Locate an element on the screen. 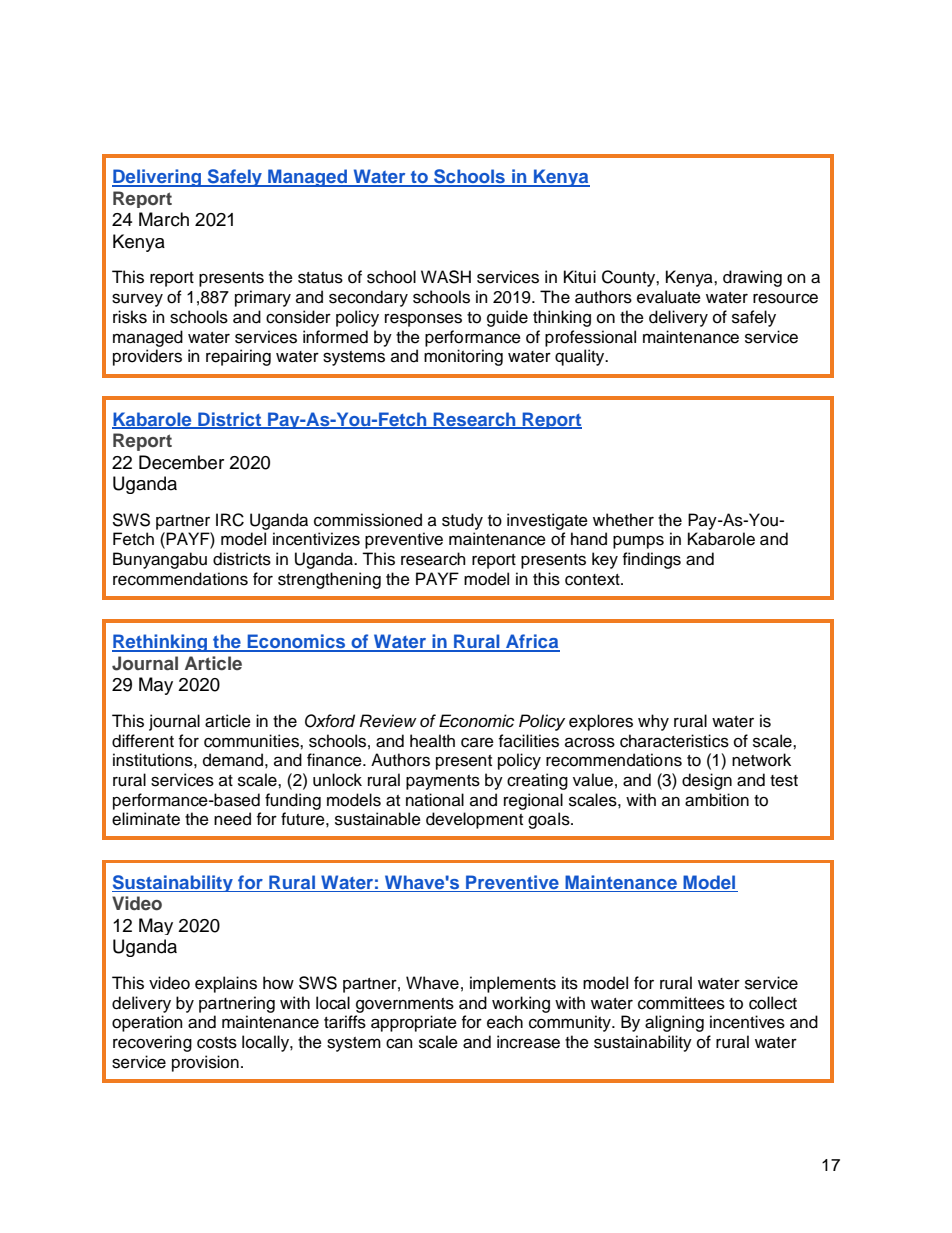 The image size is (952, 1233). costs is located at coordinates (217, 1043).
